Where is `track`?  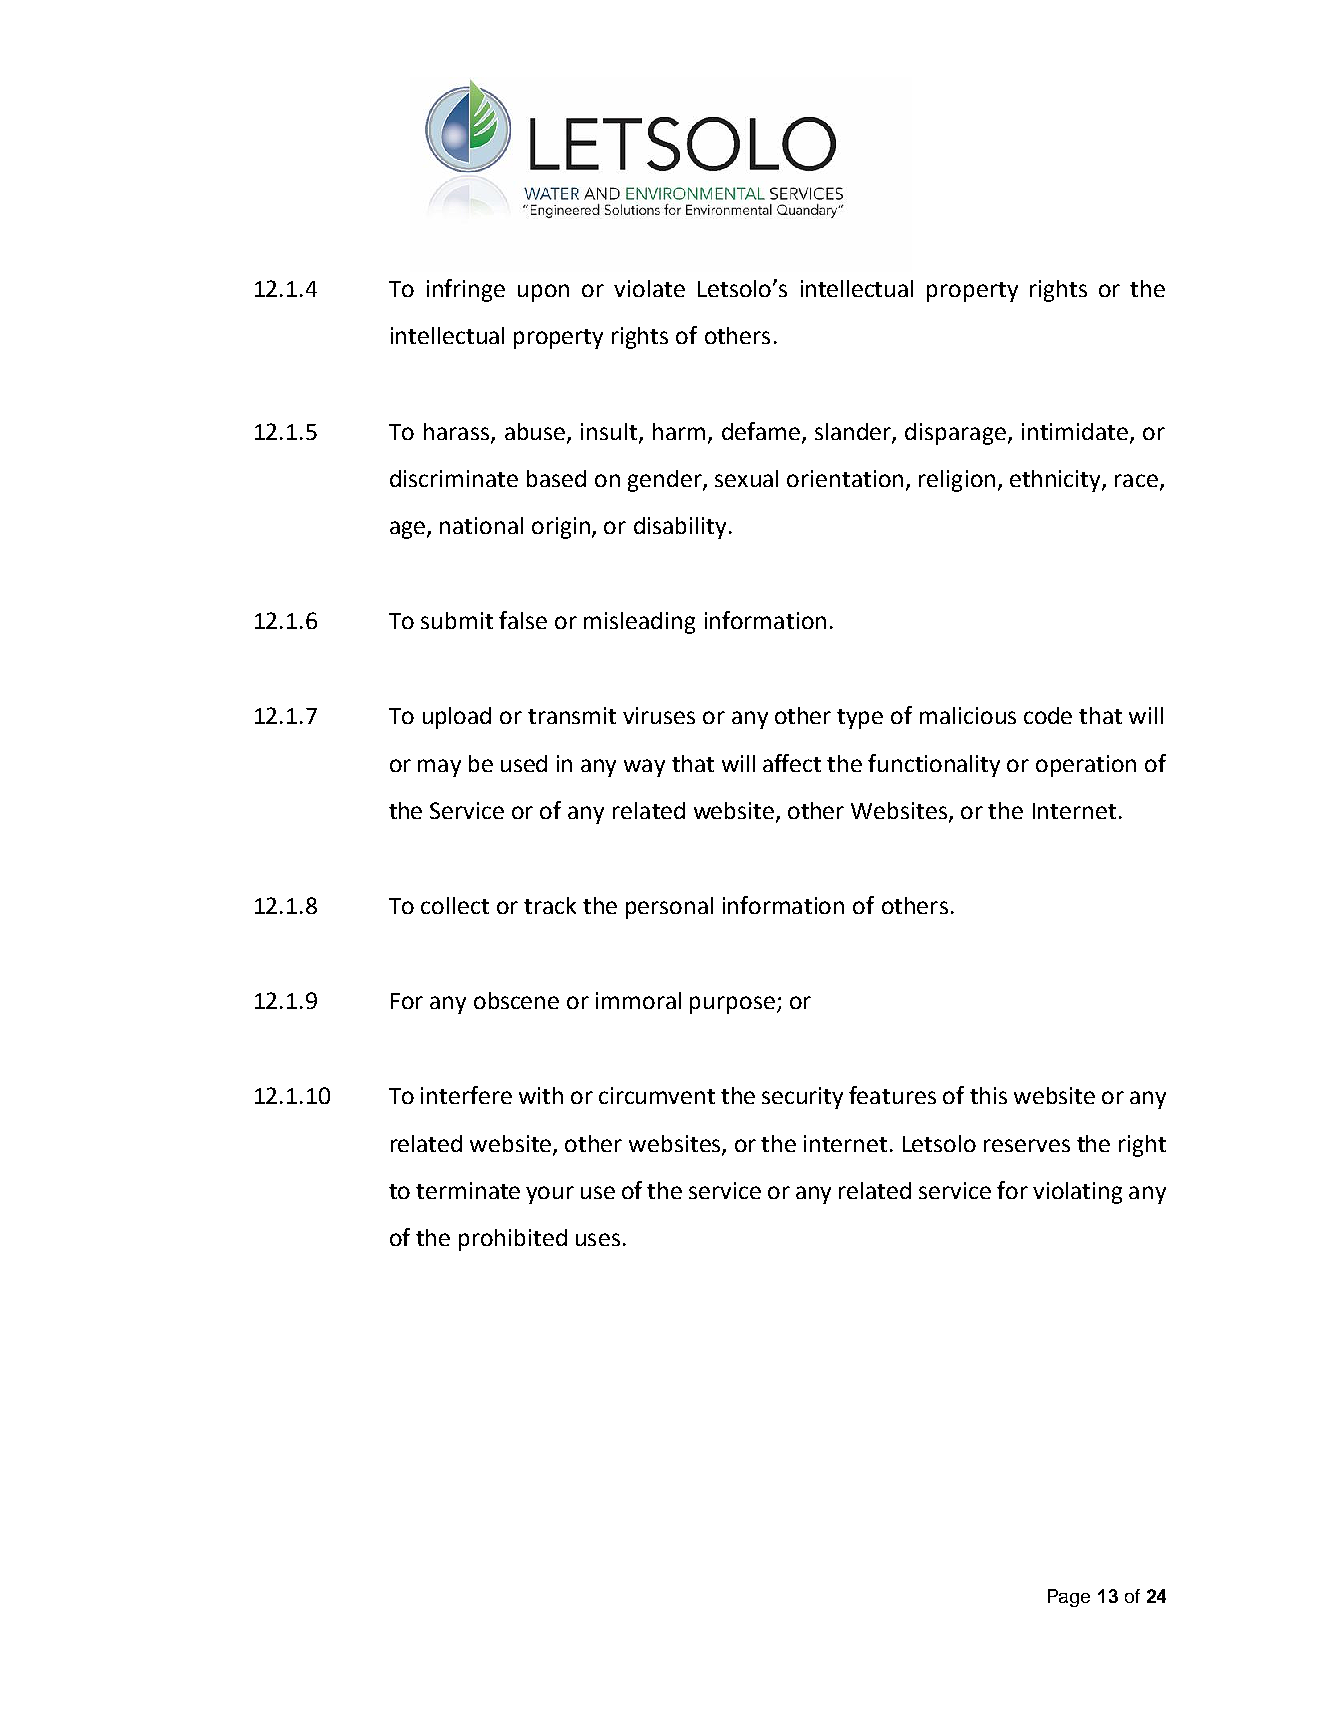 track is located at coordinates (550, 905).
